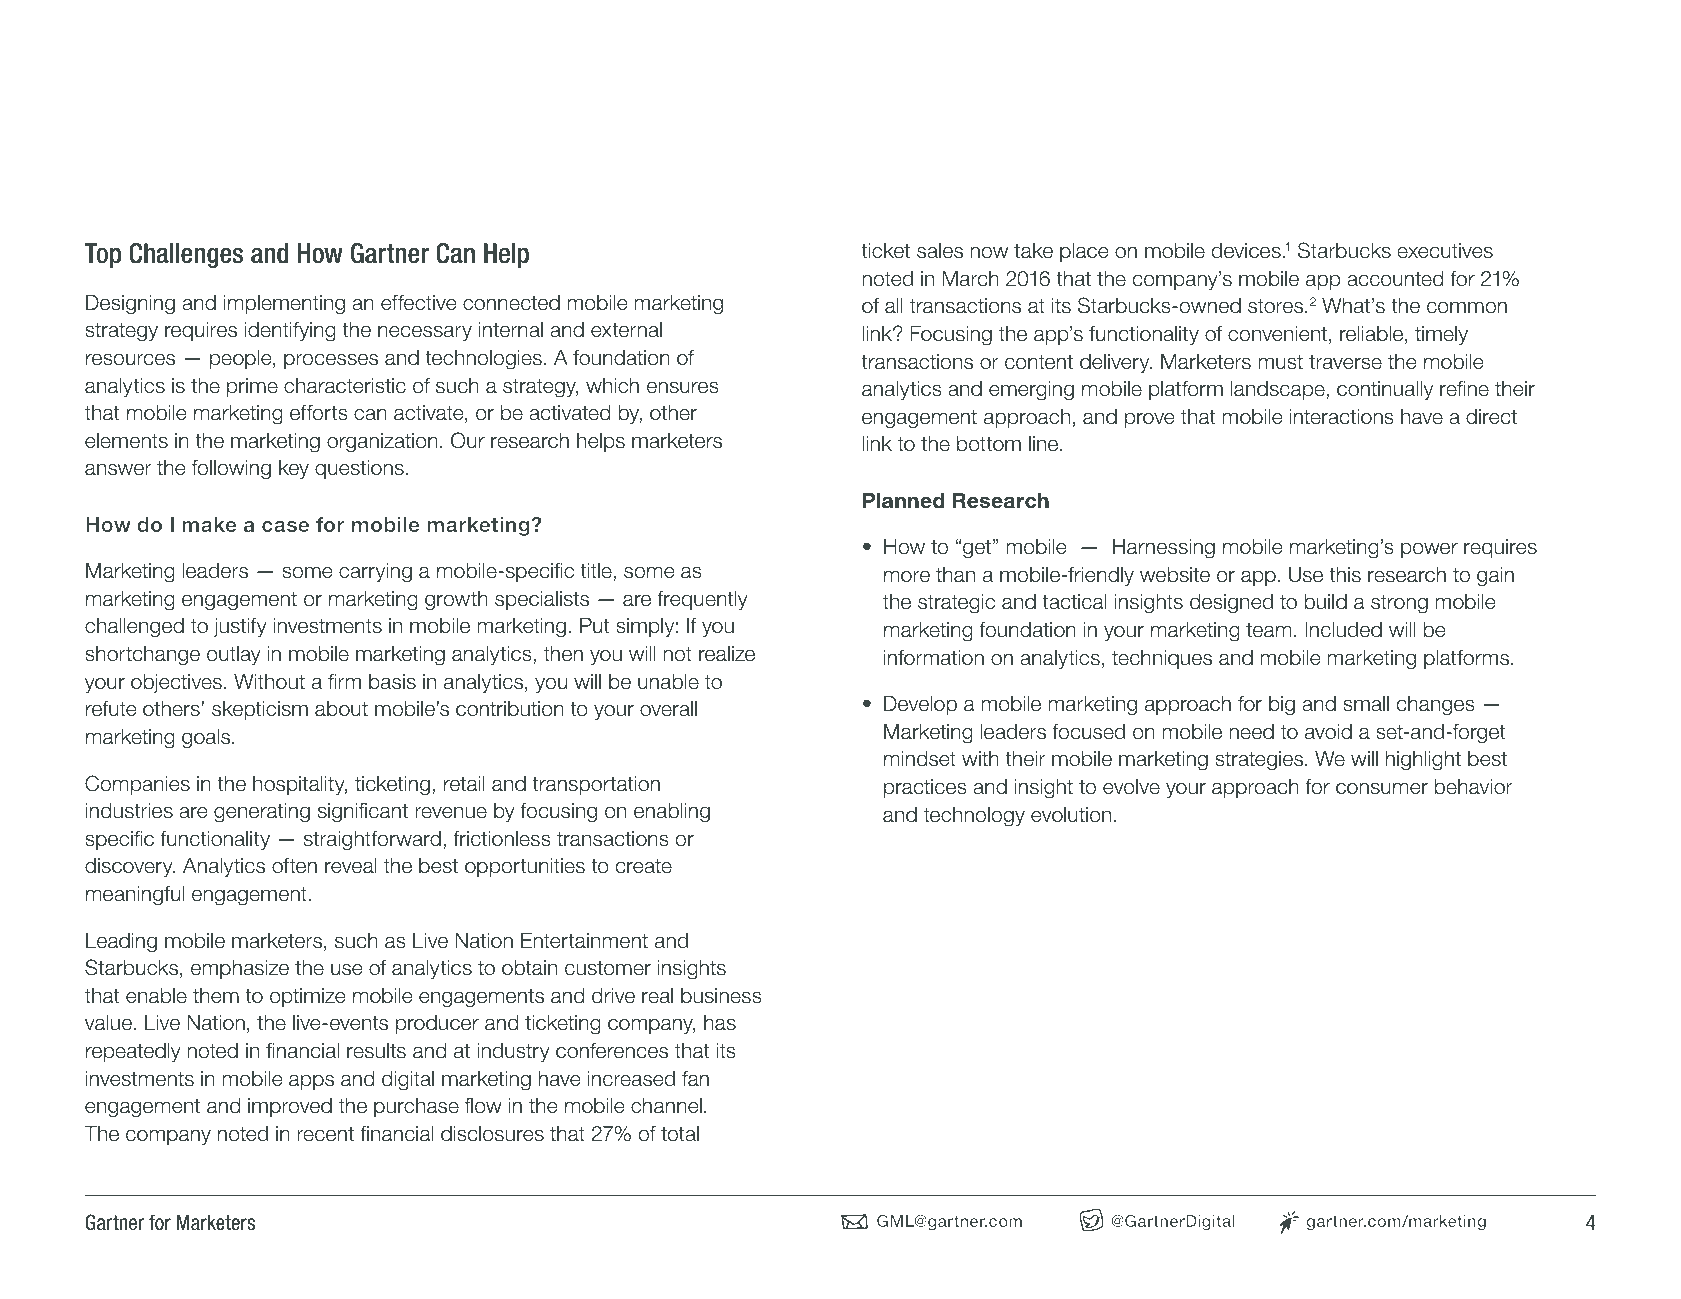 The image size is (1681, 1299). I want to click on case, so click(285, 526).
